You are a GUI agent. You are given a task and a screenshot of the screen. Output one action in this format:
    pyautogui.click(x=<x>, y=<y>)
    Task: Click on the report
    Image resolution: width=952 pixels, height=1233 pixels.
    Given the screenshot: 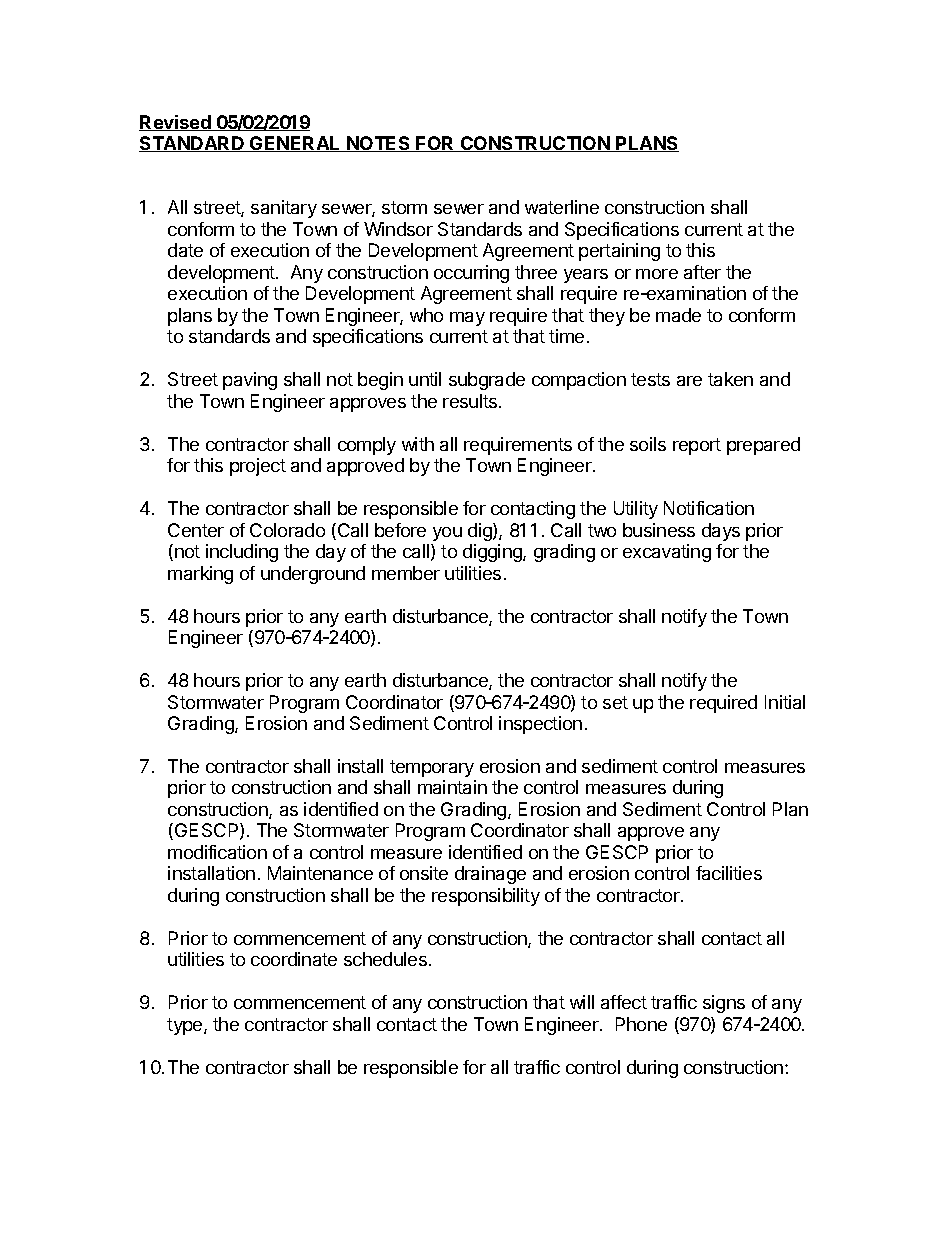 What is the action you would take?
    pyautogui.click(x=697, y=446)
